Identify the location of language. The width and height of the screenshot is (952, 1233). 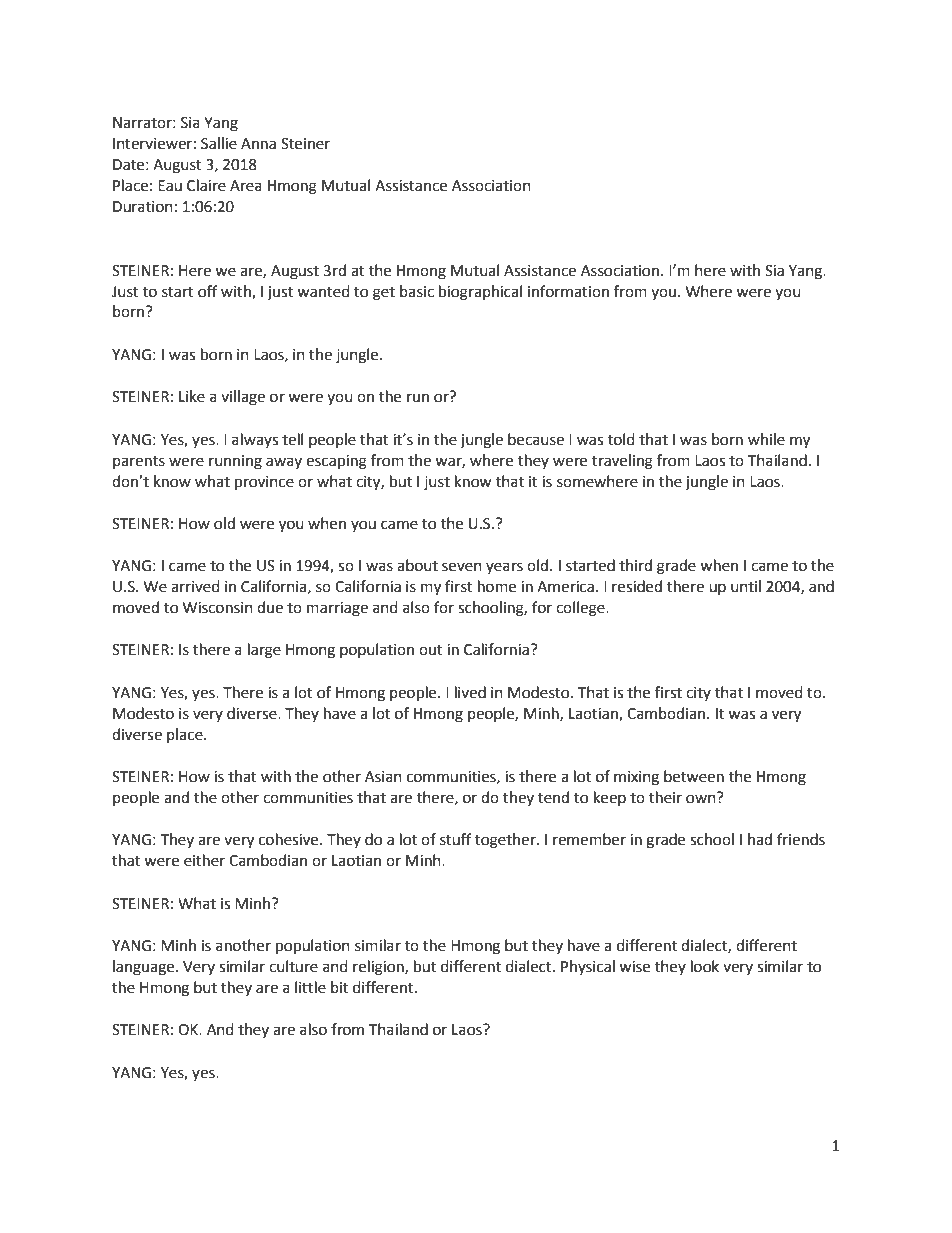
(145, 968).
